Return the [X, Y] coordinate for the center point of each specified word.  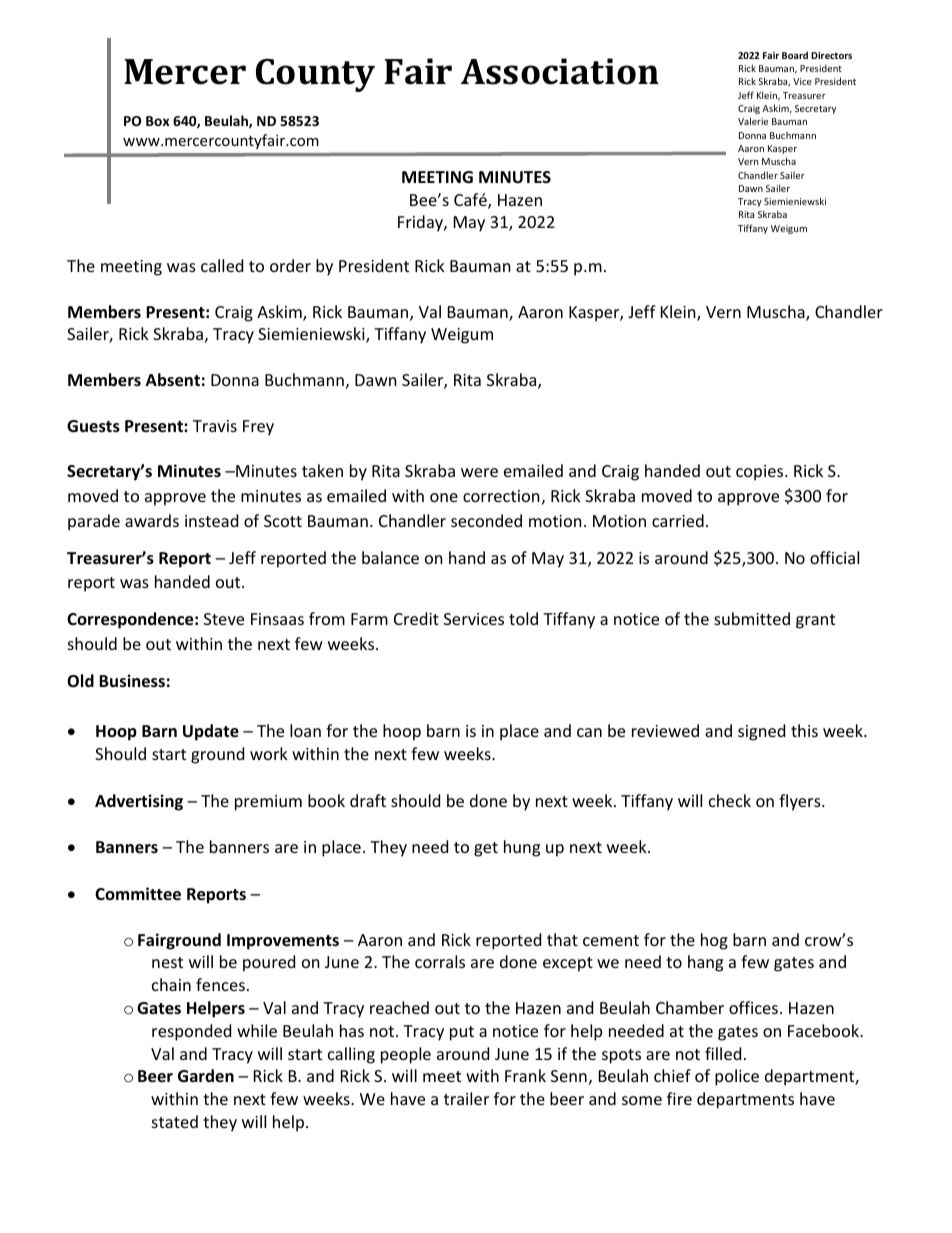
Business [132, 681]
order [290, 265]
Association [560, 71]
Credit [416, 618]
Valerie [753, 121]
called [222, 265]
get [486, 849]
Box [158, 121]
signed [761, 732]
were [479, 472]
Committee [138, 894]
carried [678, 520]
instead [211, 520]
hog [714, 941]
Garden [206, 1075]
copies [761, 473]
